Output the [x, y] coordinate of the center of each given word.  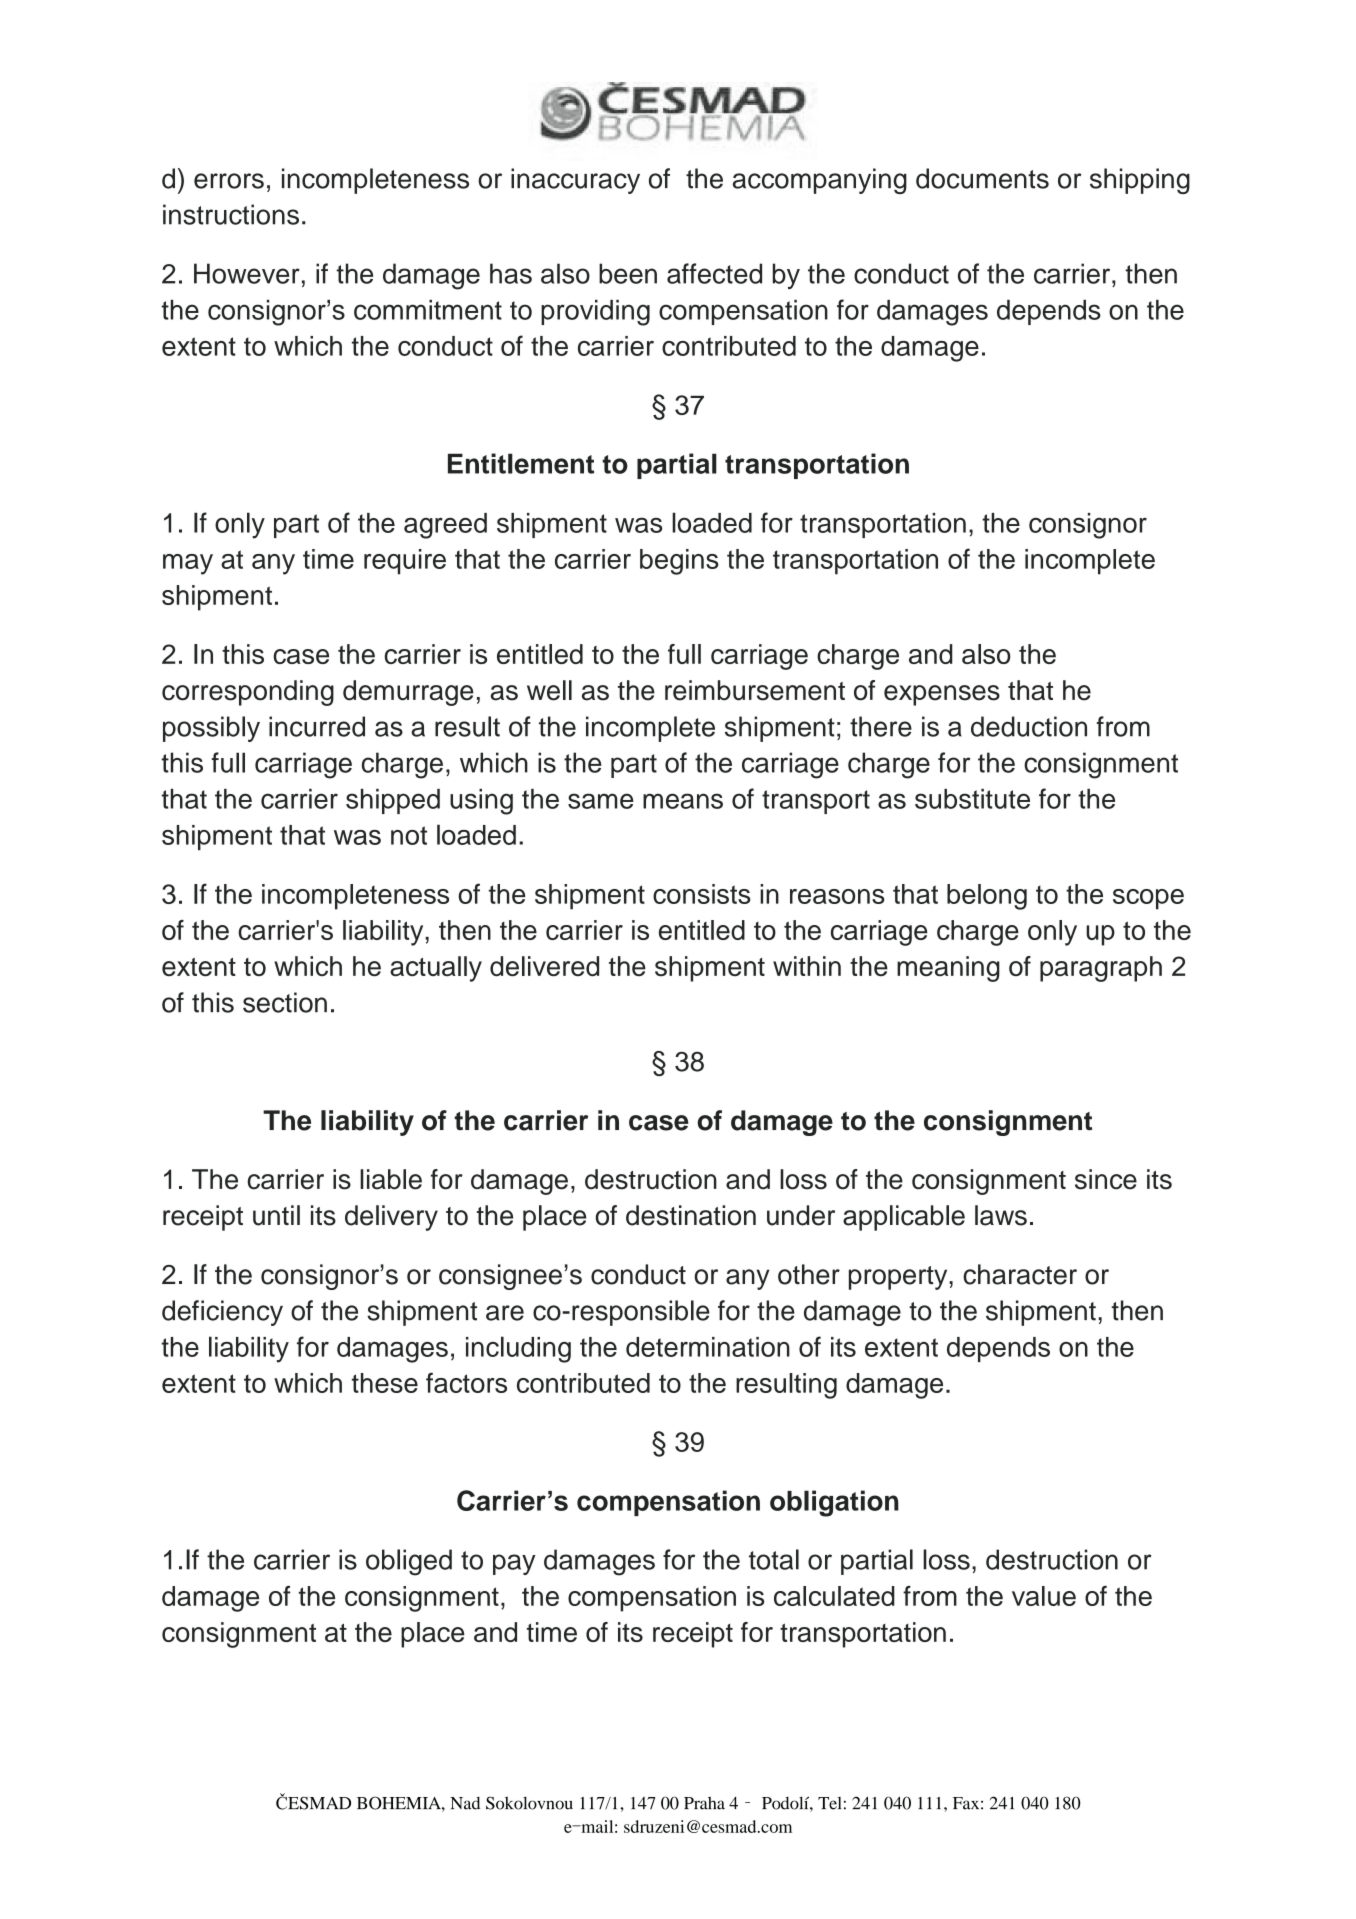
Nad [465, 1803]
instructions [231, 214]
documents [982, 178]
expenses [942, 695]
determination [708, 1347]
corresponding [248, 693]
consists [702, 894]
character [1020, 1274]
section [285, 1002]
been [628, 273]
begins [679, 562]
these [385, 1383]
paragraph [1101, 969]
